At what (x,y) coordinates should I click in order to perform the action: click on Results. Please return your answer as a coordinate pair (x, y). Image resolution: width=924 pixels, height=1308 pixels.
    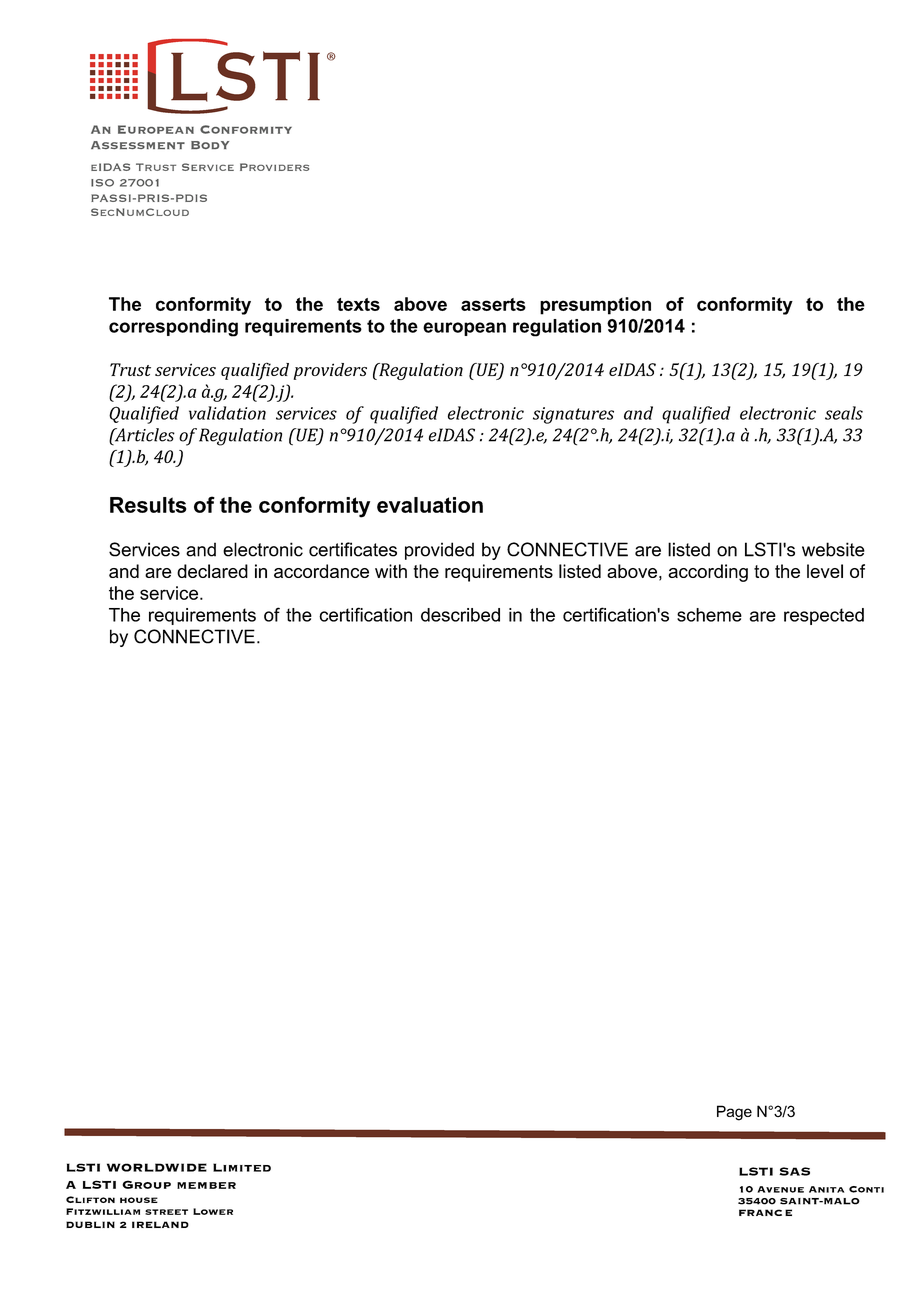
    Looking at the image, I should click on (148, 505).
